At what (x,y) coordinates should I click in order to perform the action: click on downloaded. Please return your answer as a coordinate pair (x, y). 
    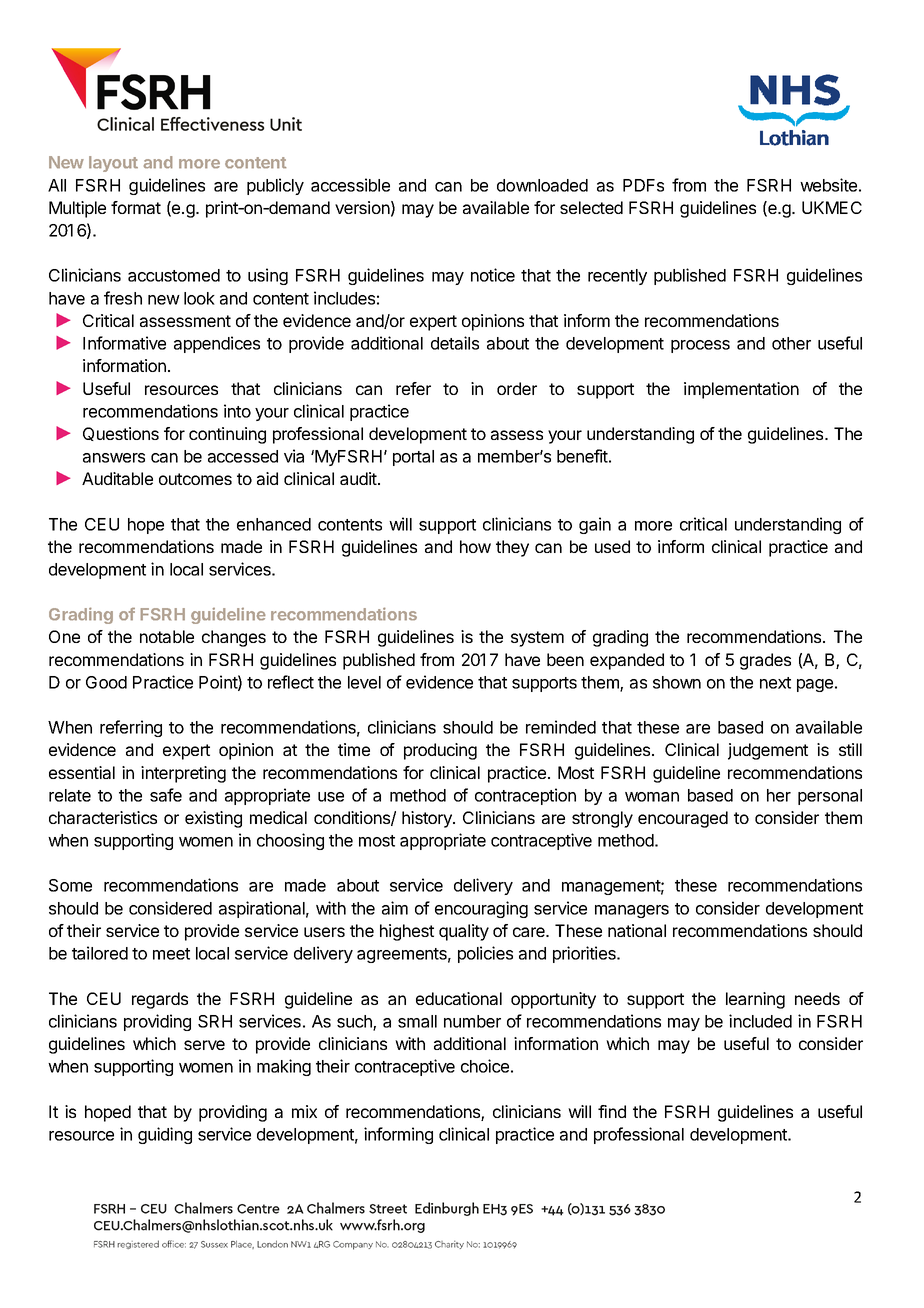
    Looking at the image, I should click on (542, 185).
